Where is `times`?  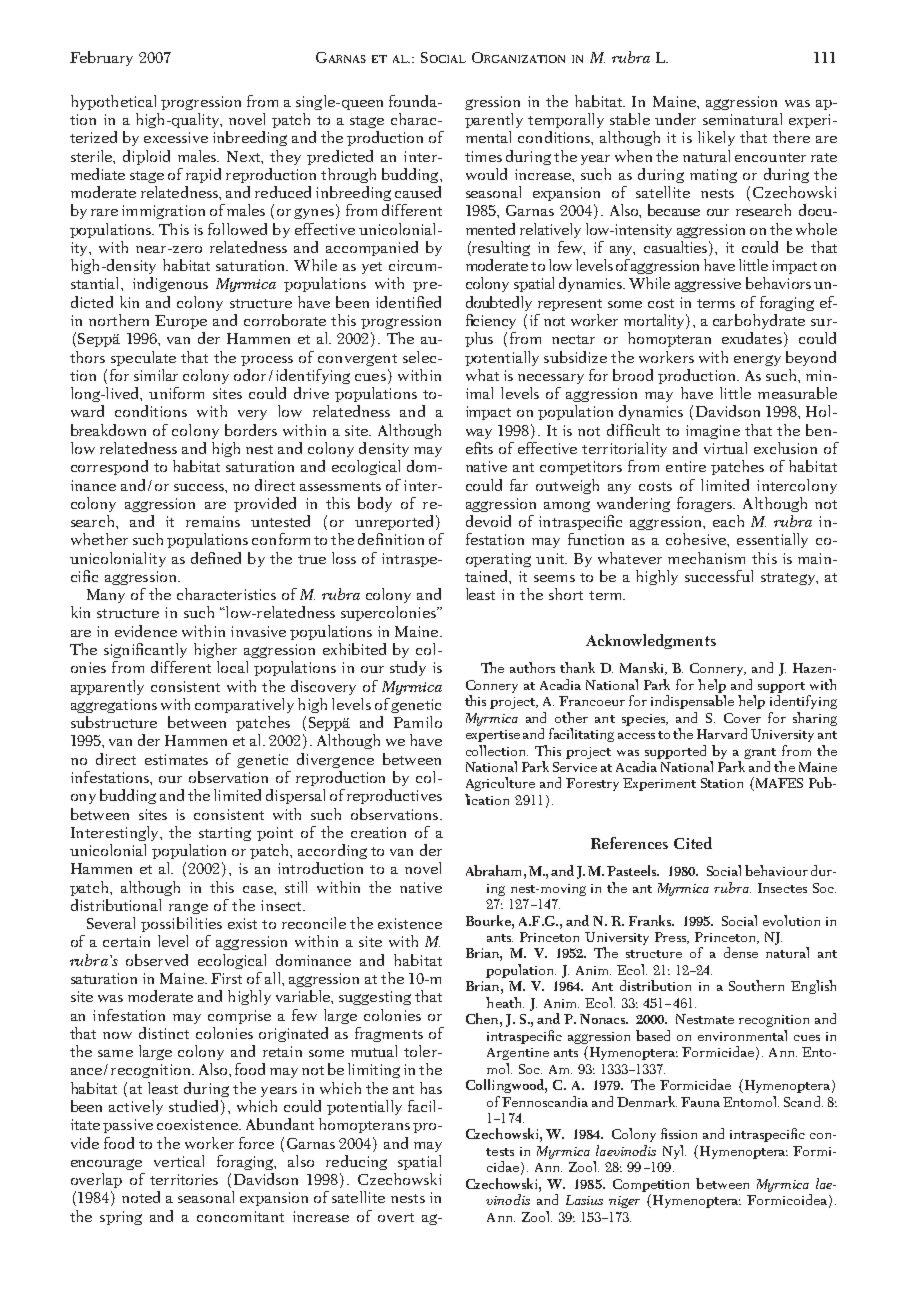
times is located at coordinates (483, 156).
